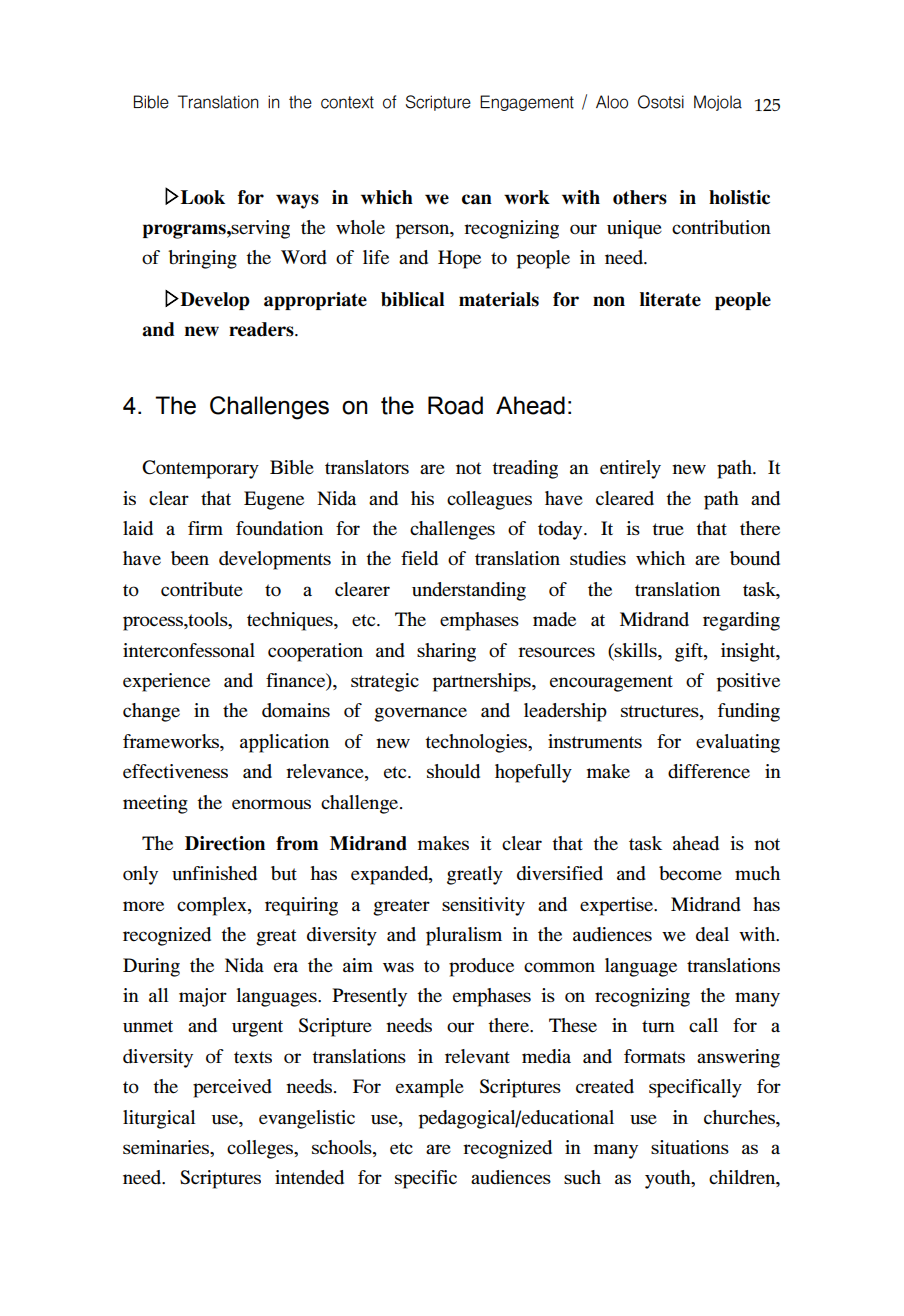 The image size is (904, 1316). Describe the element at coordinates (262, 329) in the page. I see `readers` at that location.
